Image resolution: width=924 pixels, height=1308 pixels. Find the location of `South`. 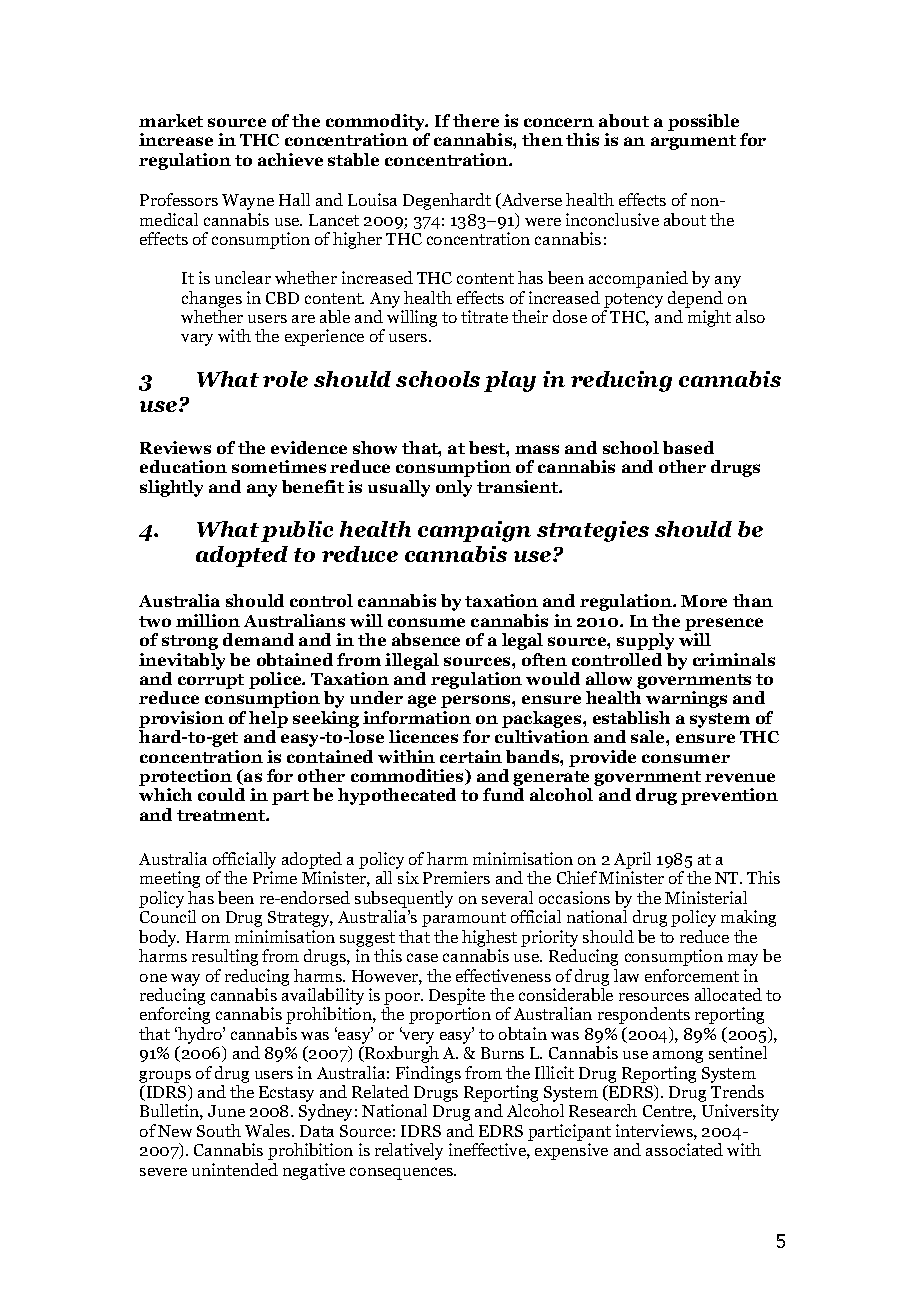

South is located at coordinates (219, 1130).
